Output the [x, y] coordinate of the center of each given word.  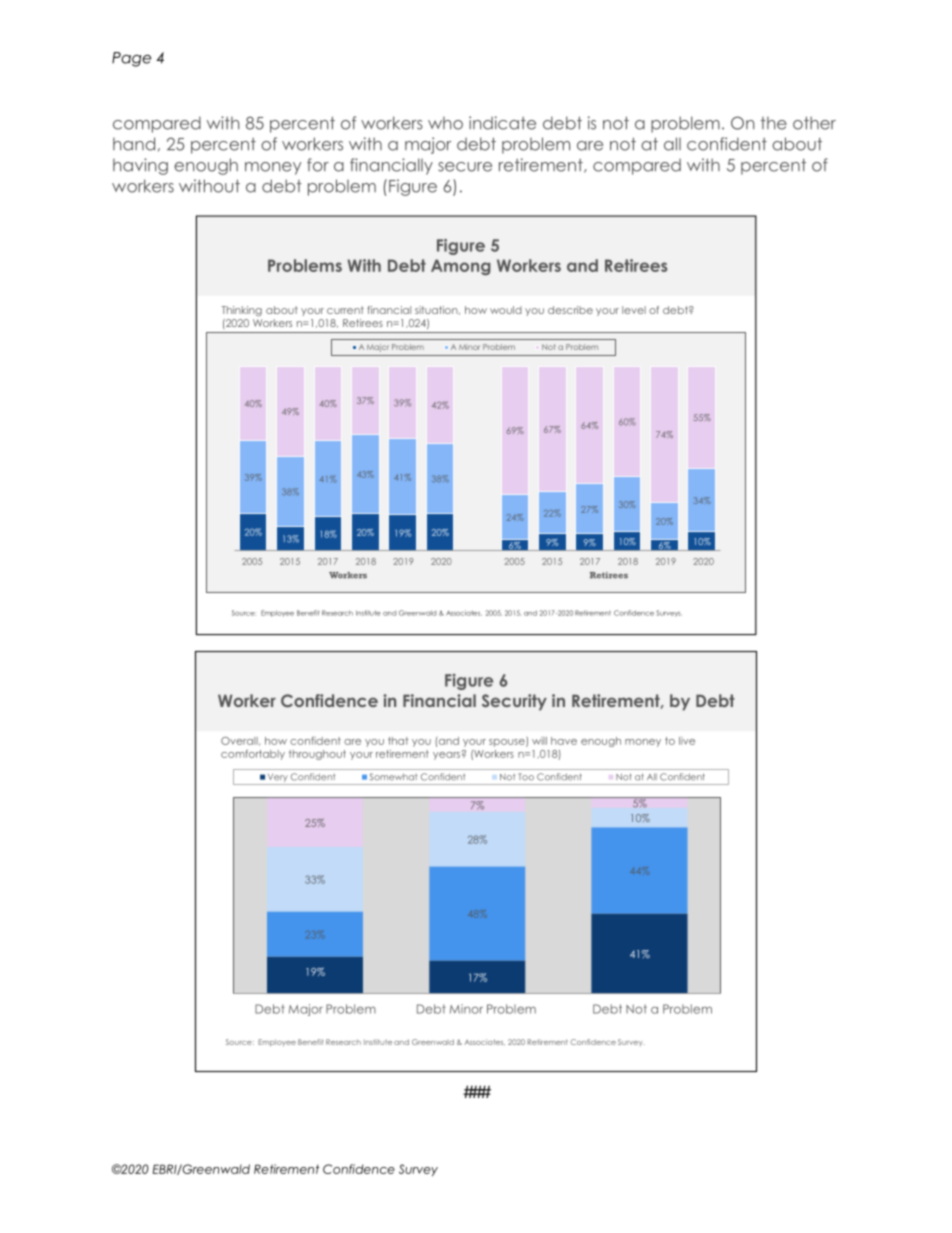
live [687, 741]
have [564, 741]
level [634, 310]
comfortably [253, 754]
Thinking [242, 311]
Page [131, 59]
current [345, 310]
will [539, 741]
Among [461, 267]
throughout [317, 755]
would [506, 310]
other [814, 123]
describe [570, 310]
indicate [502, 123]
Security [514, 702]
